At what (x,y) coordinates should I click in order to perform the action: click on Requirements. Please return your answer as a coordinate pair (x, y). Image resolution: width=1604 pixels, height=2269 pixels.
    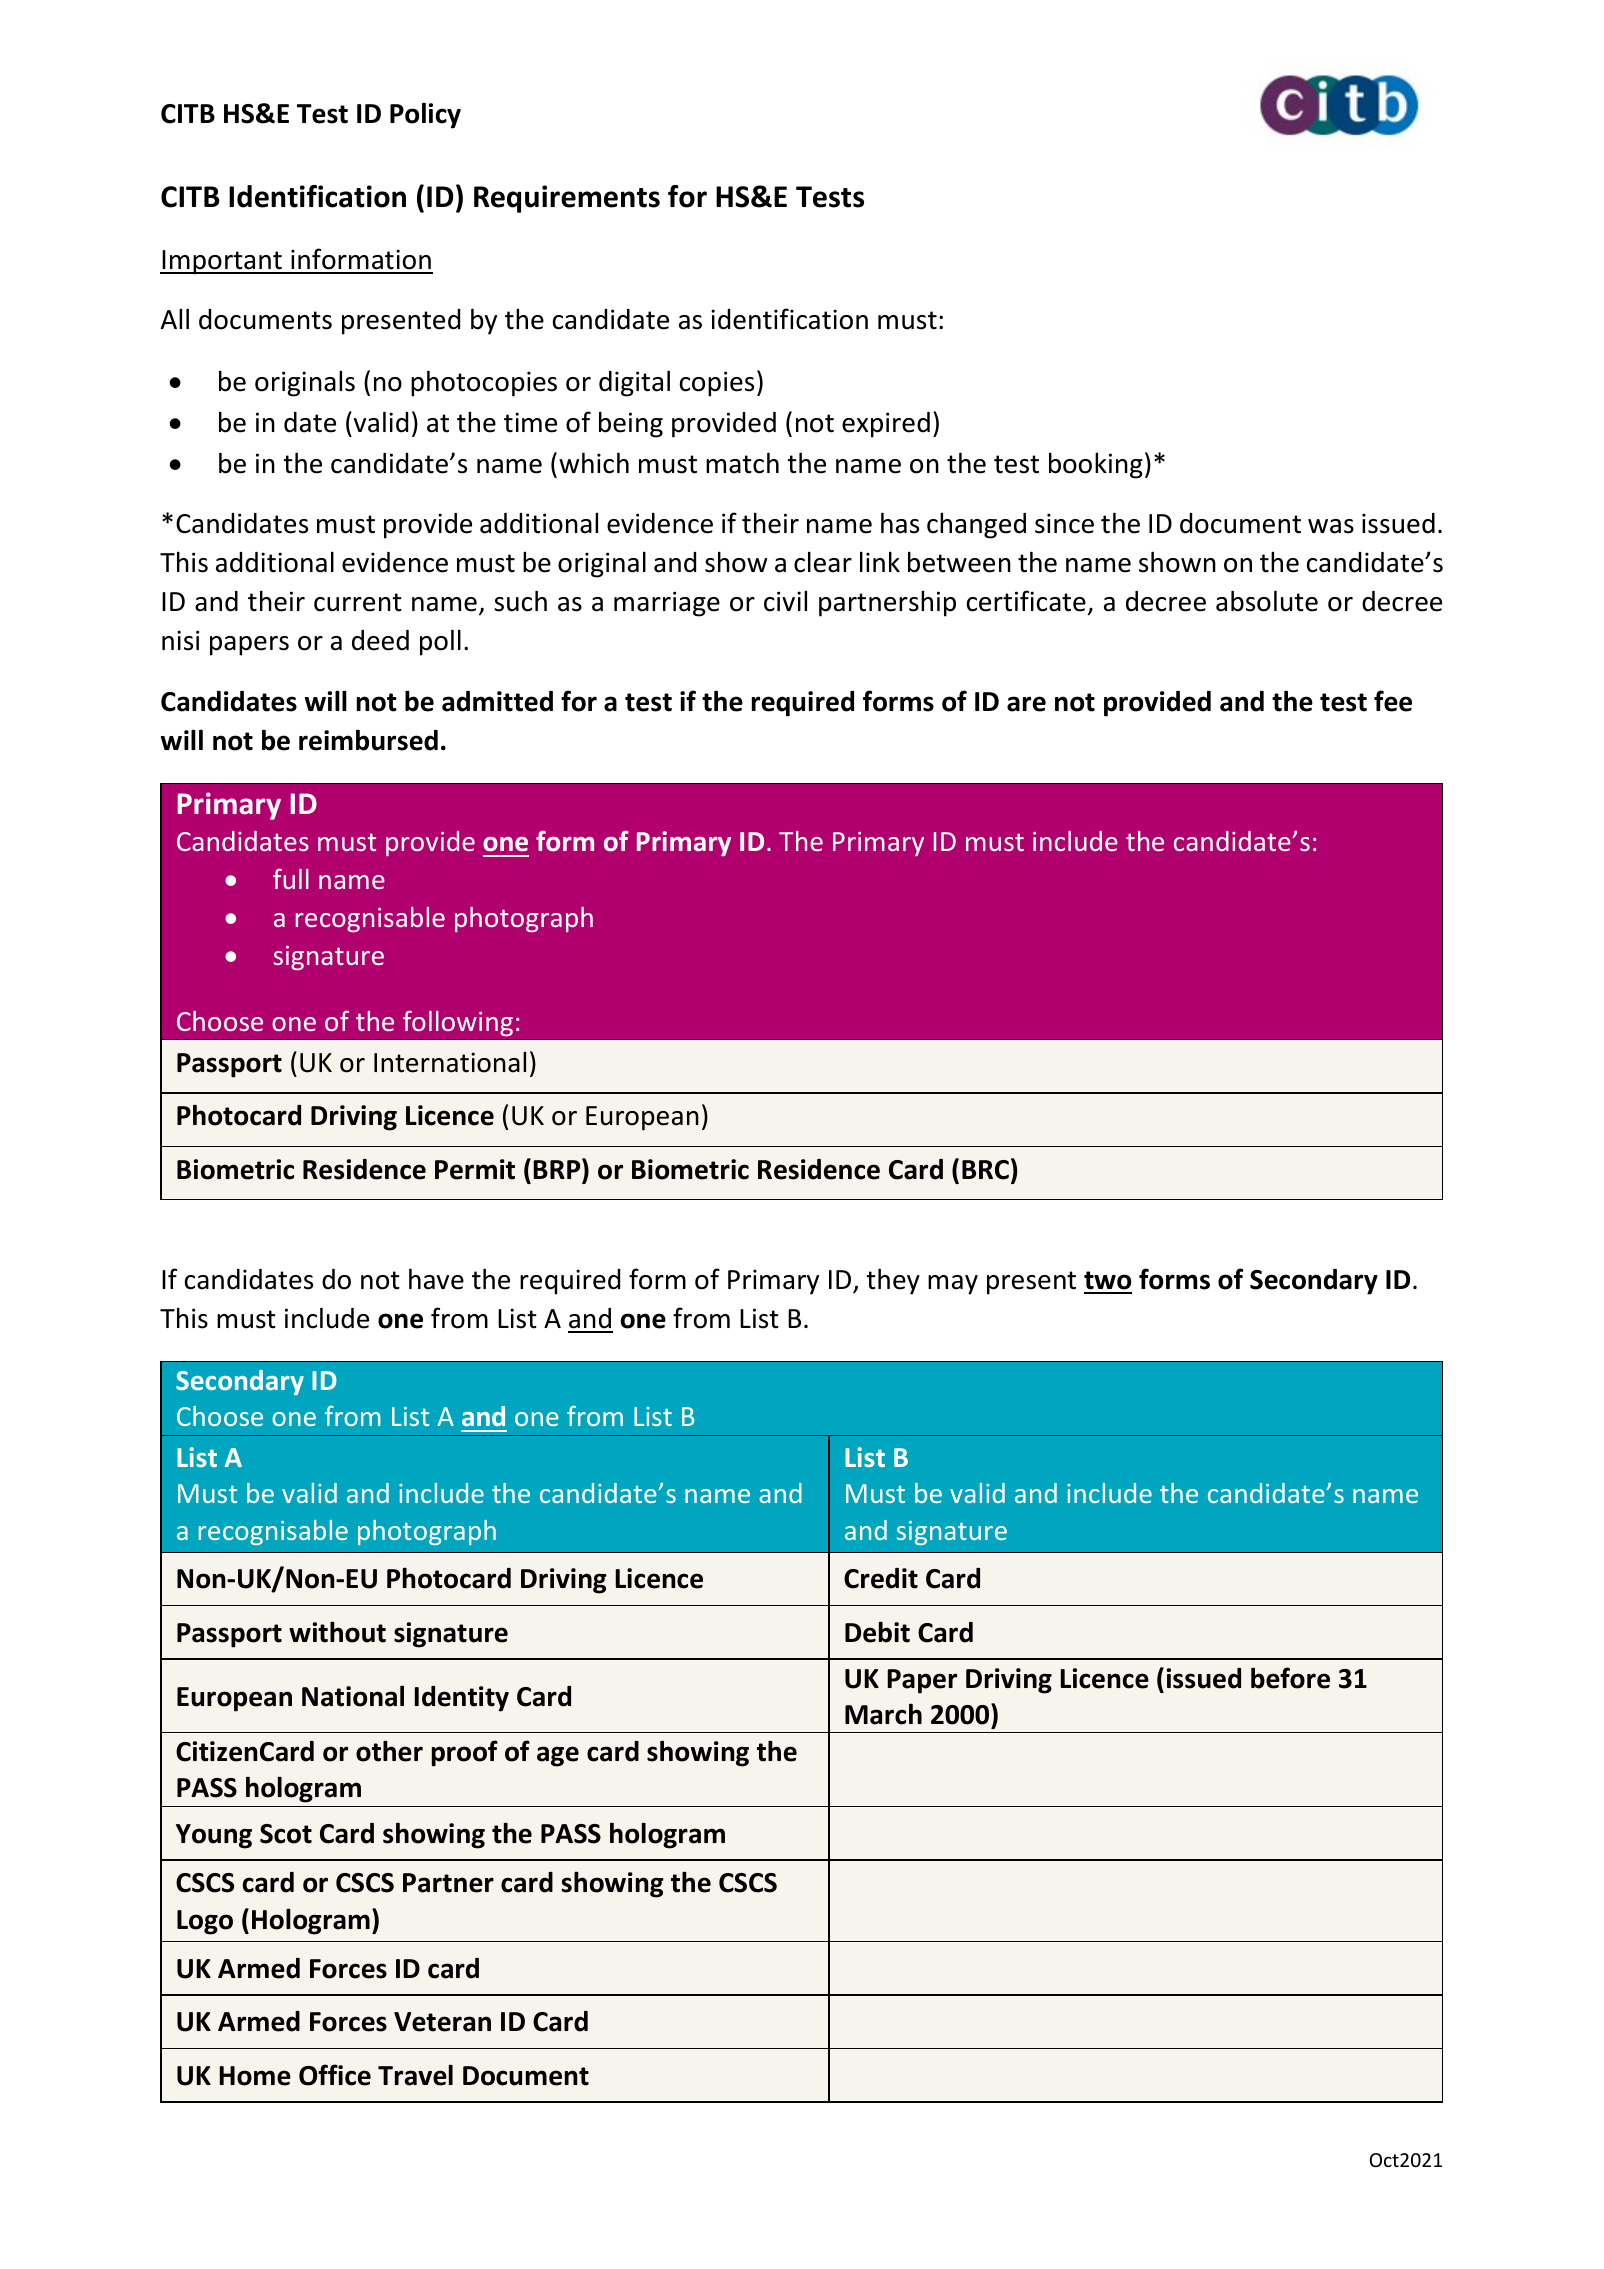
    Looking at the image, I should click on (567, 199).
